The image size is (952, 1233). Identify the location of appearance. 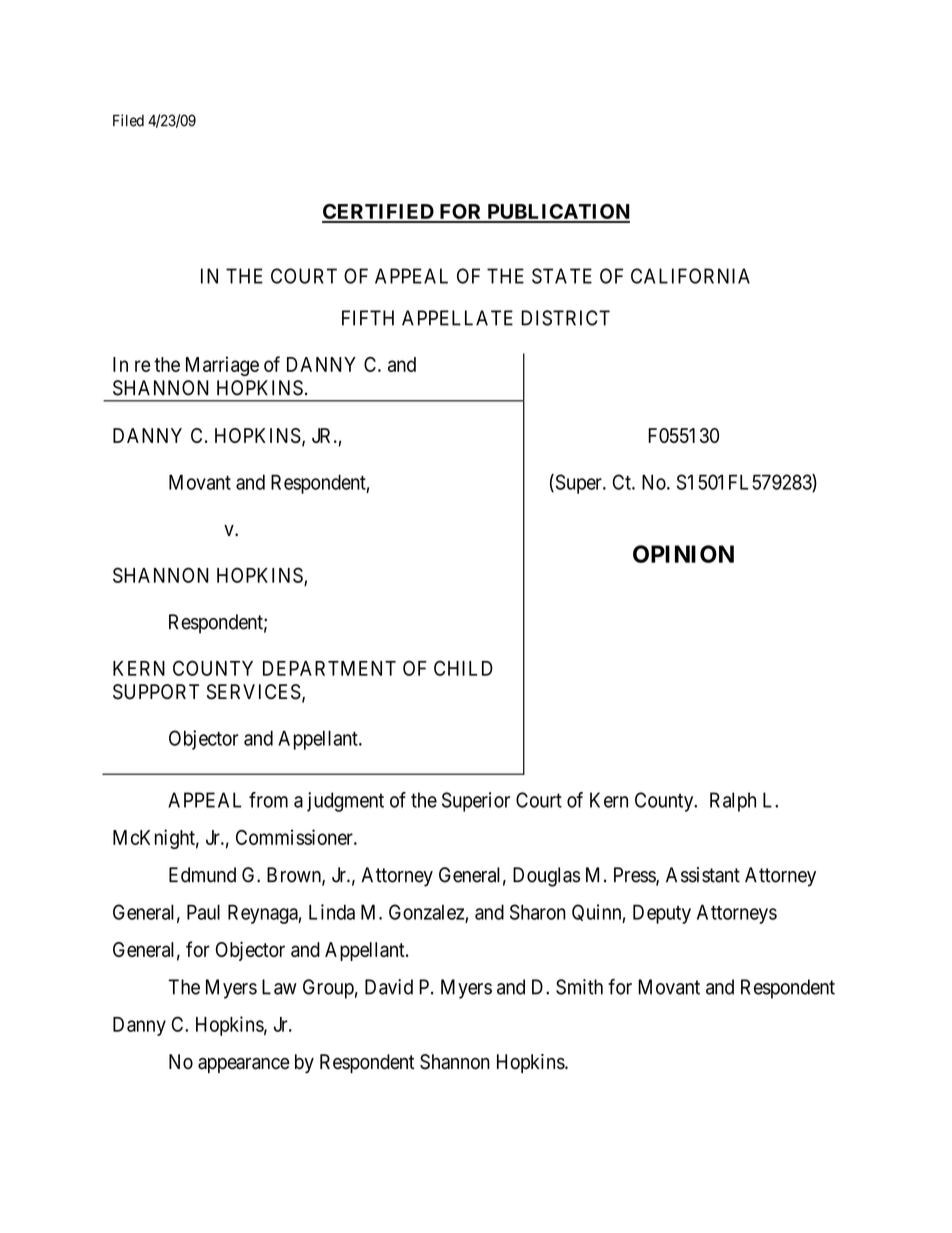
(244, 1065).
